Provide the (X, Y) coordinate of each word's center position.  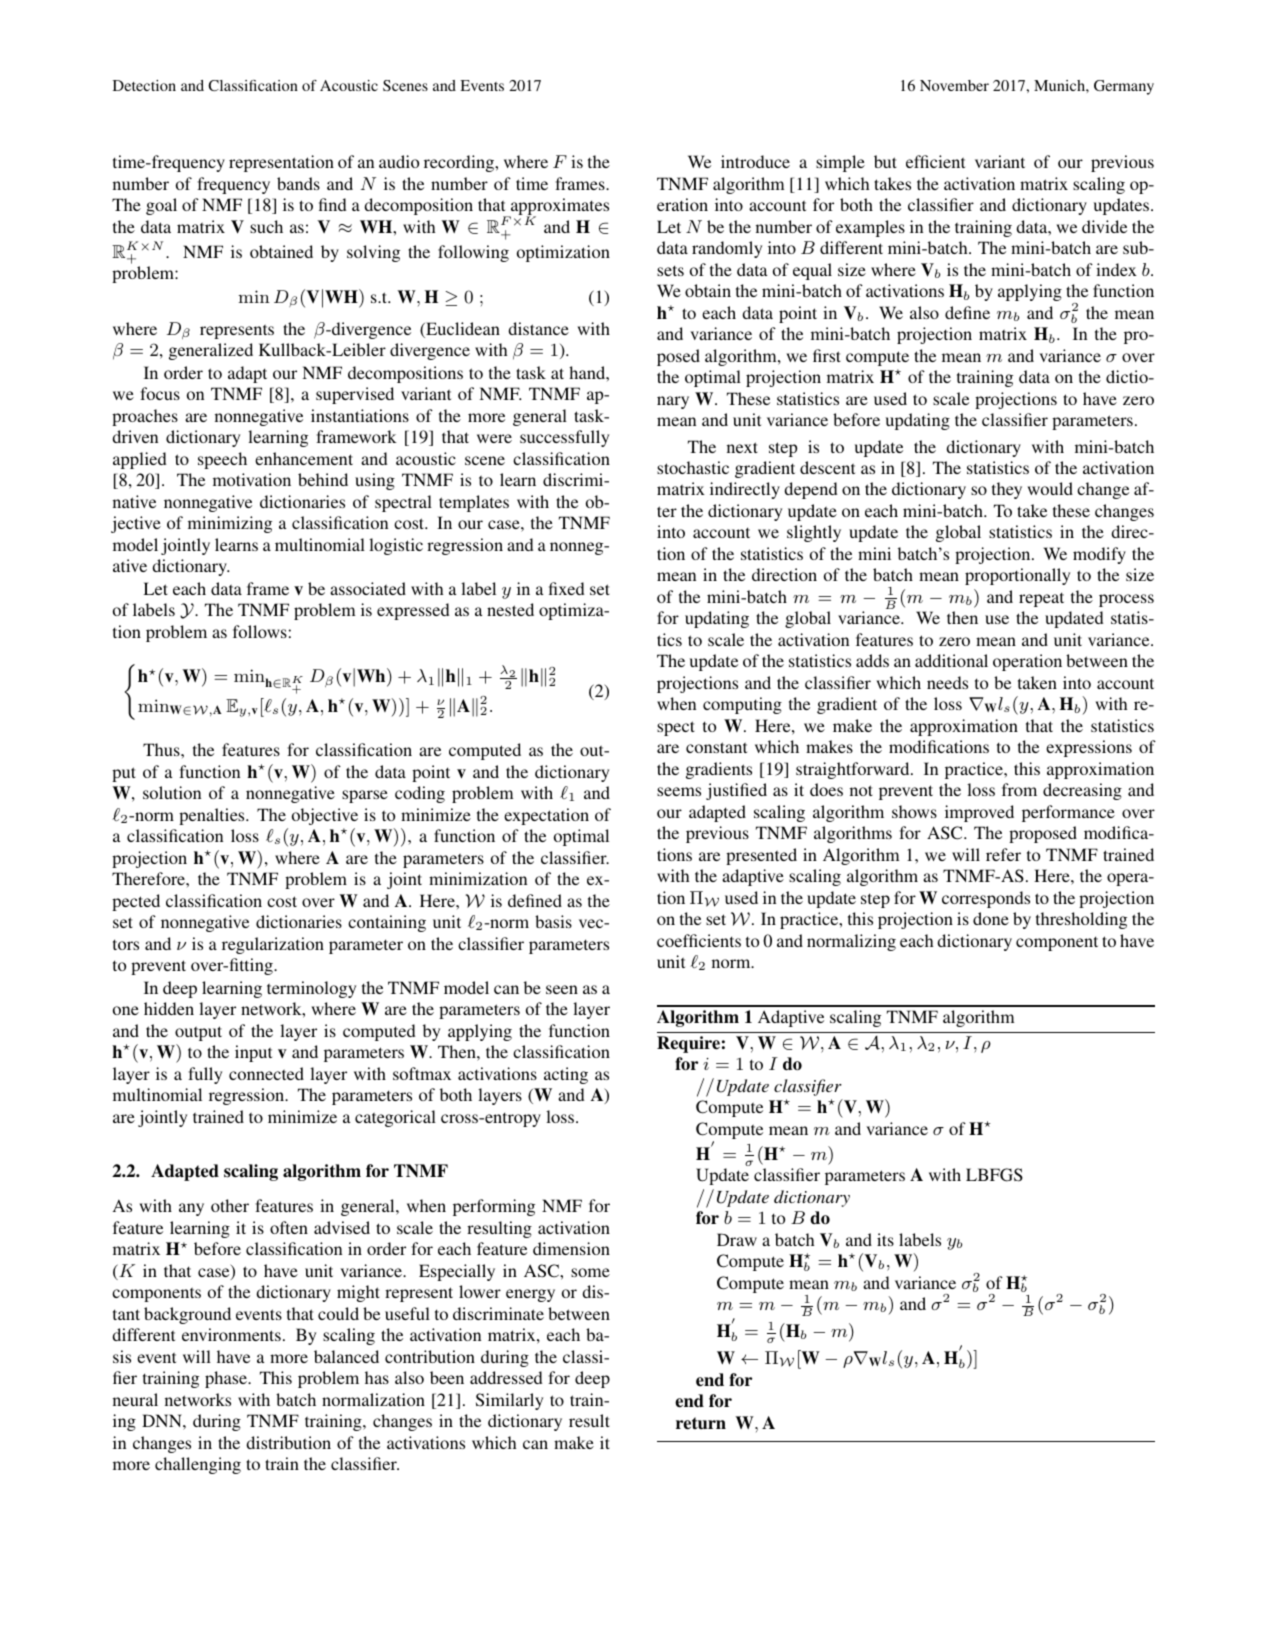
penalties (213, 816)
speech (222, 460)
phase (227, 1379)
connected (266, 1073)
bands (298, 183)
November (954, 85)
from (1019, 789)
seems (679, 791)
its (885, 1239)
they (1007, 490)
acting (566, 1075)
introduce (755, 161)
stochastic (693, 467)
